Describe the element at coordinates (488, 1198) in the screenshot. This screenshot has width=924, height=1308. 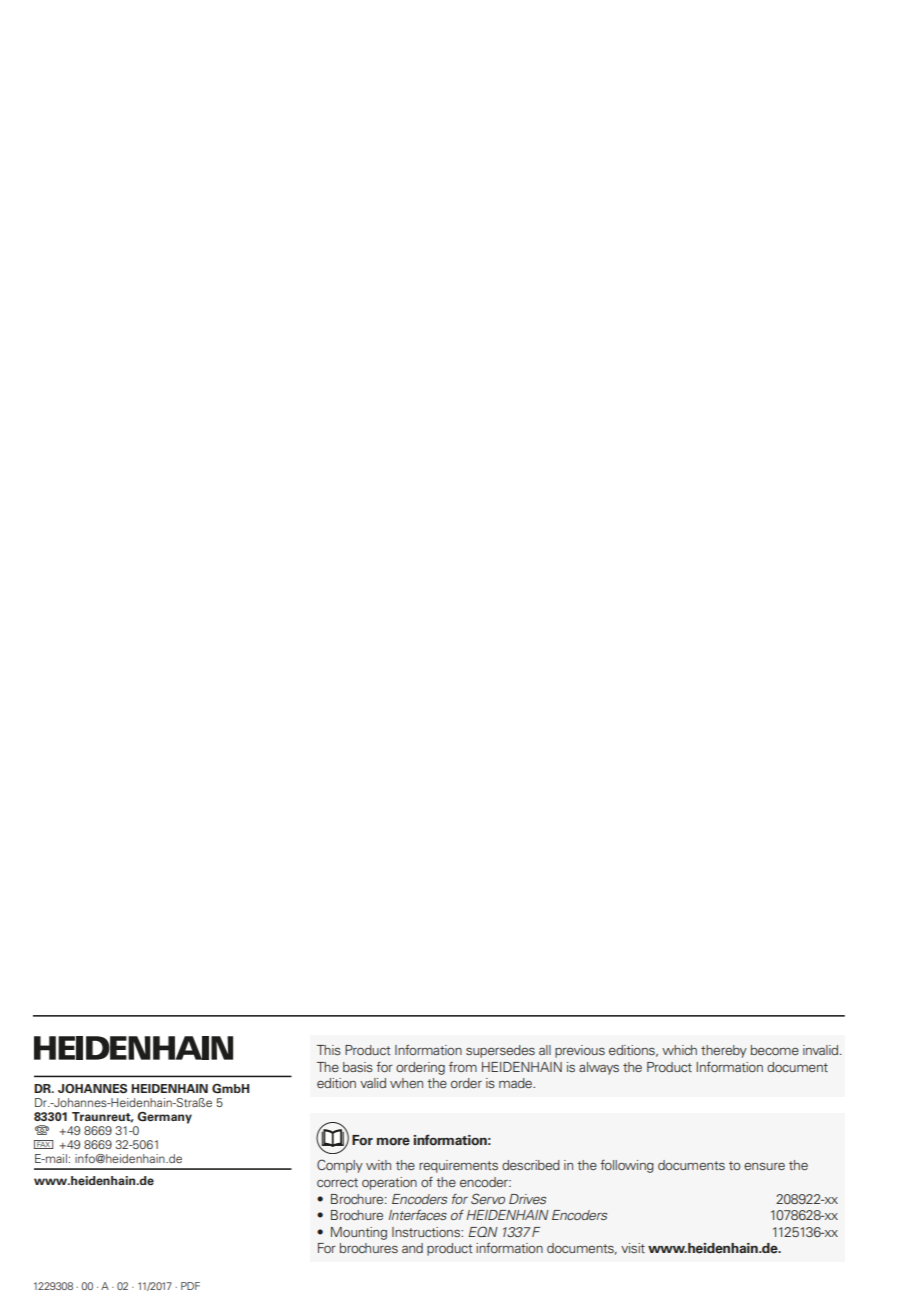
I see `Servo` at that location.
